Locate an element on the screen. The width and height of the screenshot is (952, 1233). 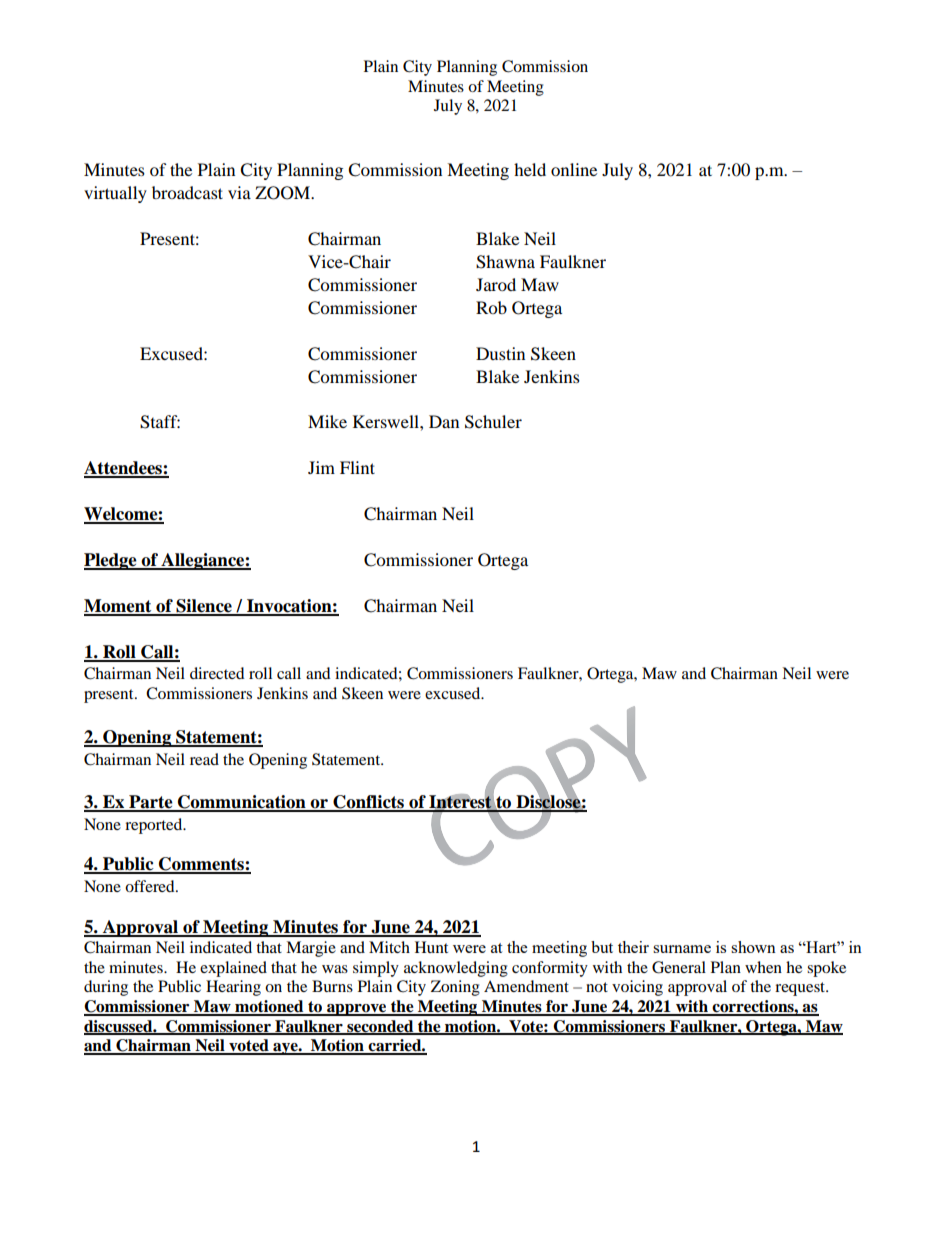
shown is located at coordinates (753, 947).
